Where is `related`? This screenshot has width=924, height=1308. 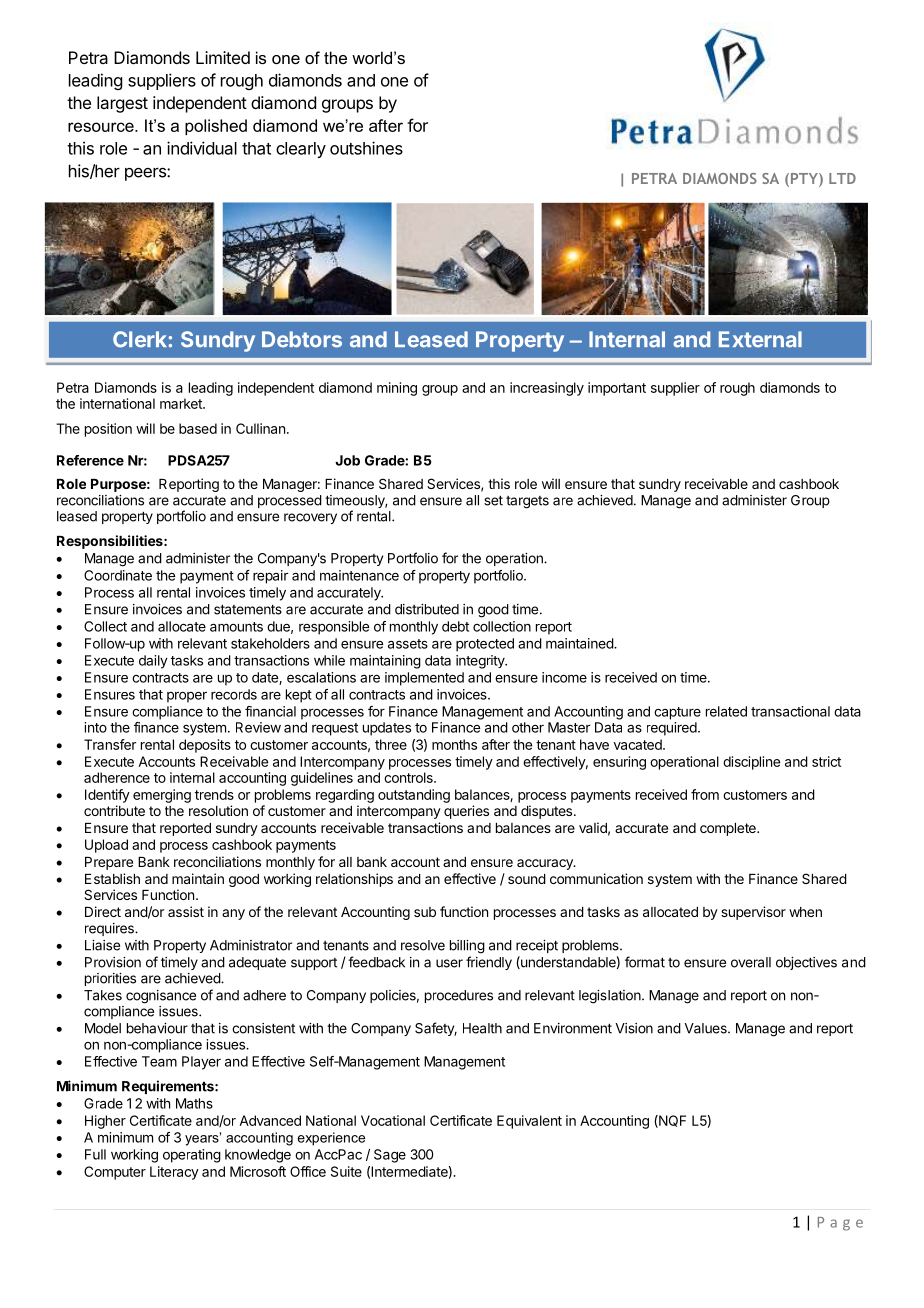
related is located at coordinates (726, 711).
